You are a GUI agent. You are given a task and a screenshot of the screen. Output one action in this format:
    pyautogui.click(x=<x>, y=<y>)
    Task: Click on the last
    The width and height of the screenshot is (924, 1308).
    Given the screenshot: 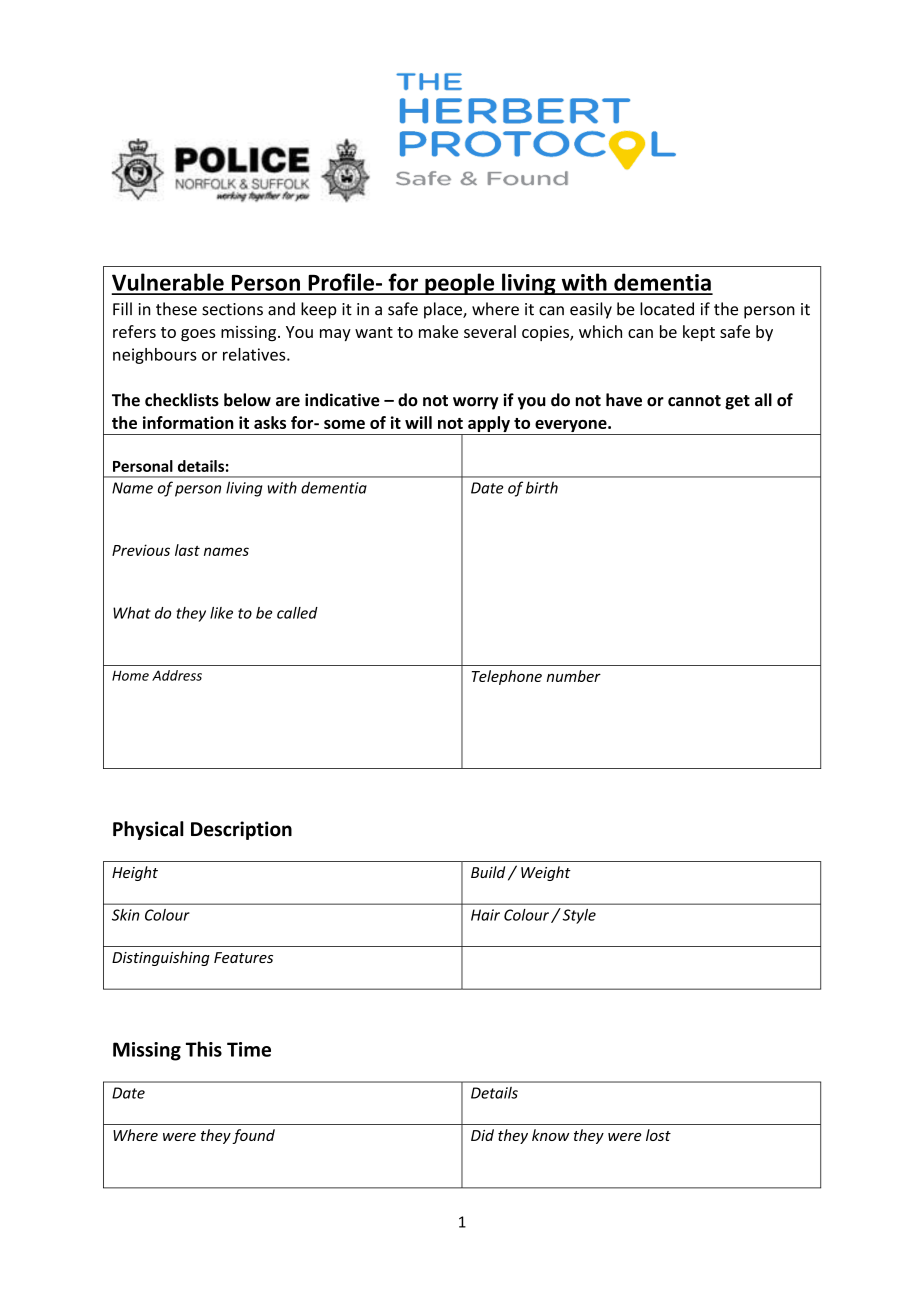 What is the action you would take?
    pyautogui.click(x=187, y=550)
